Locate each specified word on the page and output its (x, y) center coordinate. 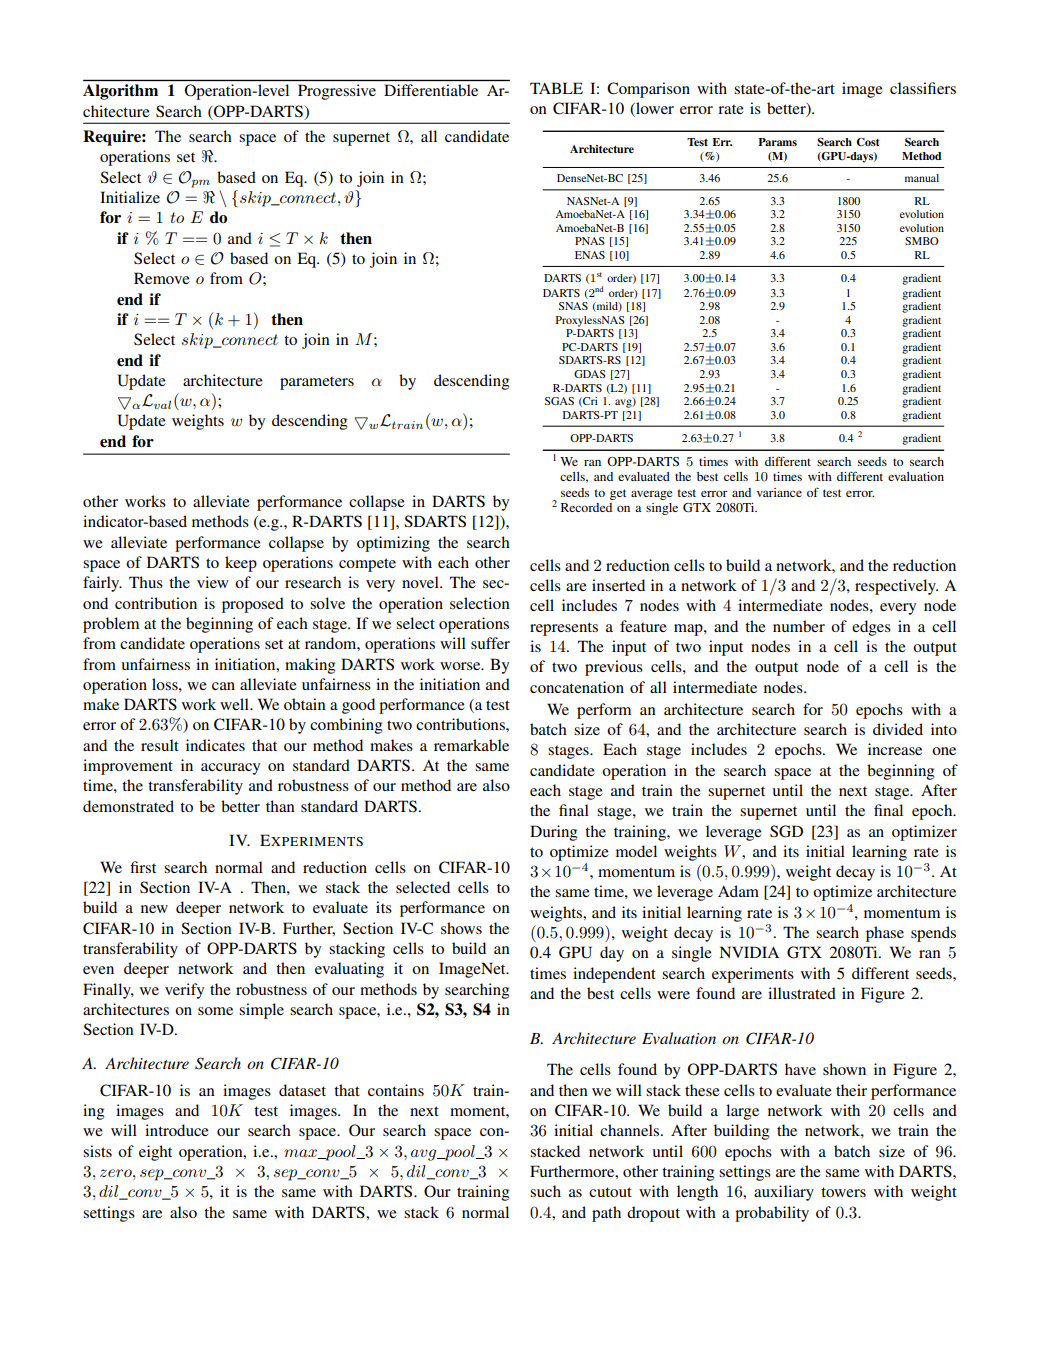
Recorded (586, 507)
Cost (868, 142)
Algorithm (120, 92)
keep (241, 564)
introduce (177, 1130)
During (553, 833)
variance (779, 492)
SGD (786, 831)
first (143, 867)
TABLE (556, 88)
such (545, 1191)
